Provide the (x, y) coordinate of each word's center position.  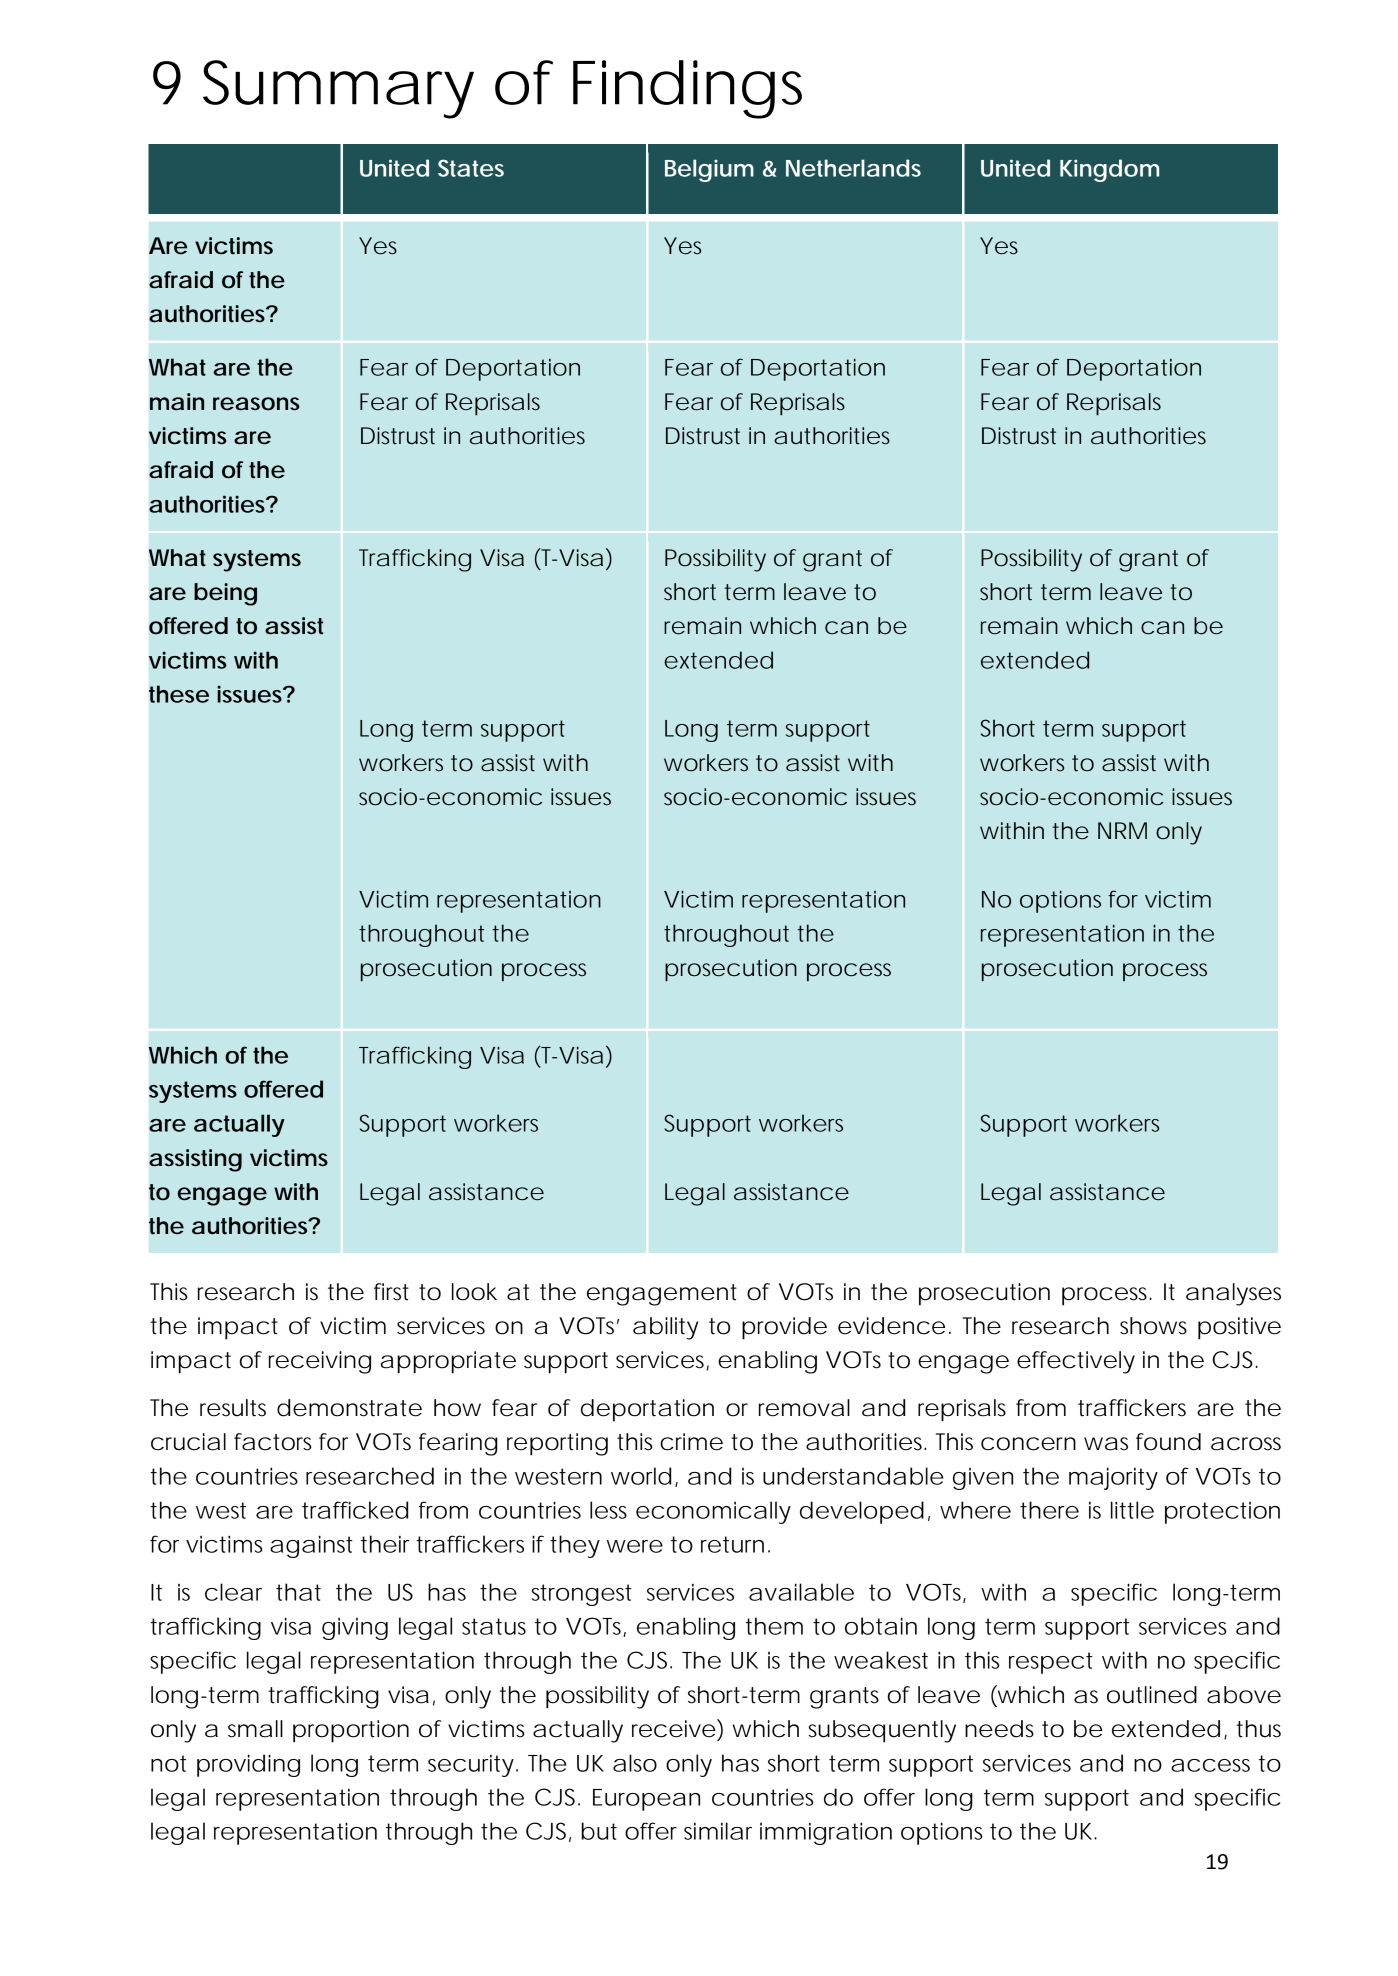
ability (665, 1328)
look (474, 1292)
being (225, 594)
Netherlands (853, 168)
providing (248, 1765)
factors (273, 1442)
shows (1153, 1326)
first (391, 1292)
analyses (1233, 1294)
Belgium (709, 170)
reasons (256, 404)
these (179, 694)
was (1106, 1444)
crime (691, 1442)
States (471, 168)
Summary (338, 89)
